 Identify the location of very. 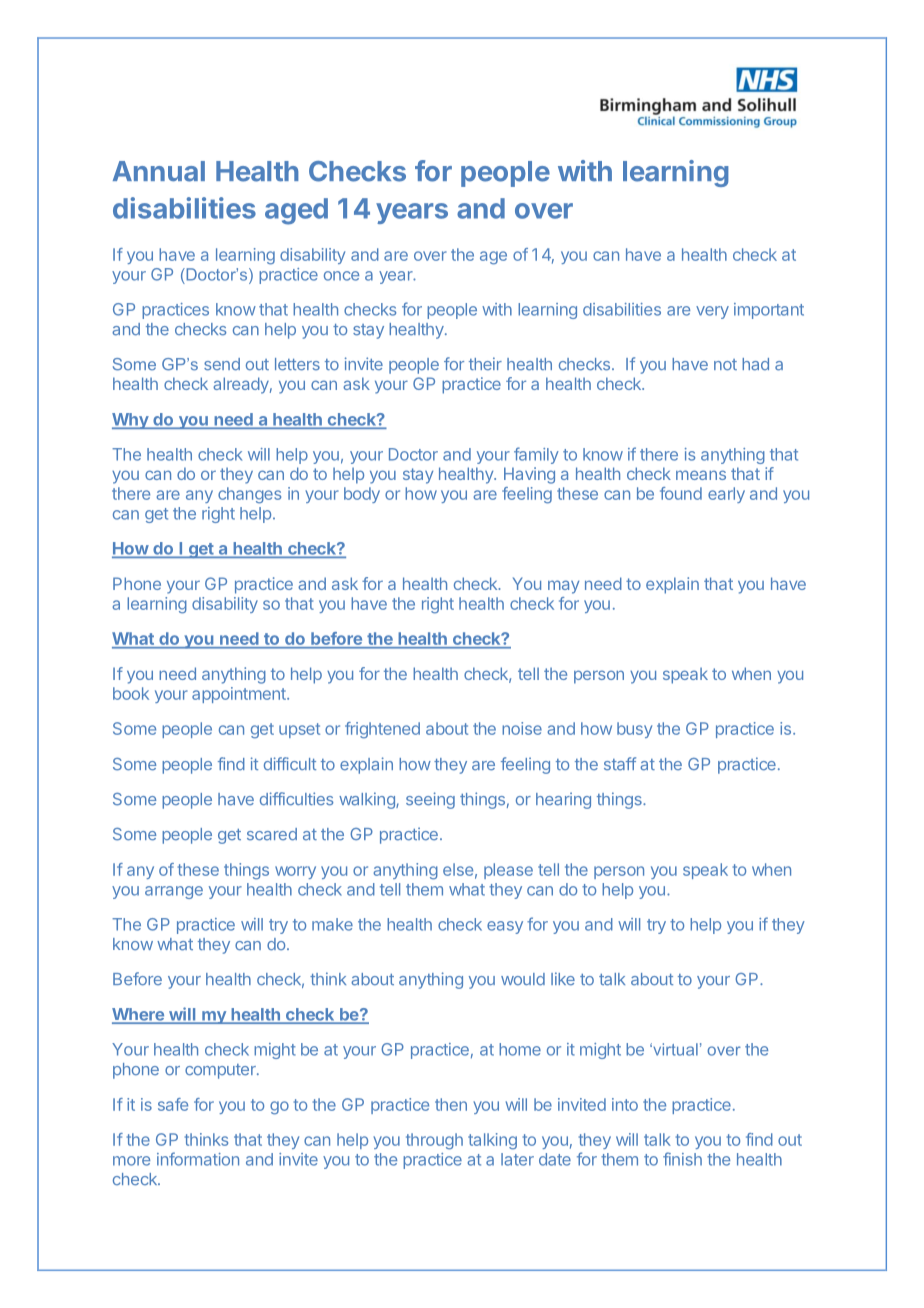
(712, 312).
